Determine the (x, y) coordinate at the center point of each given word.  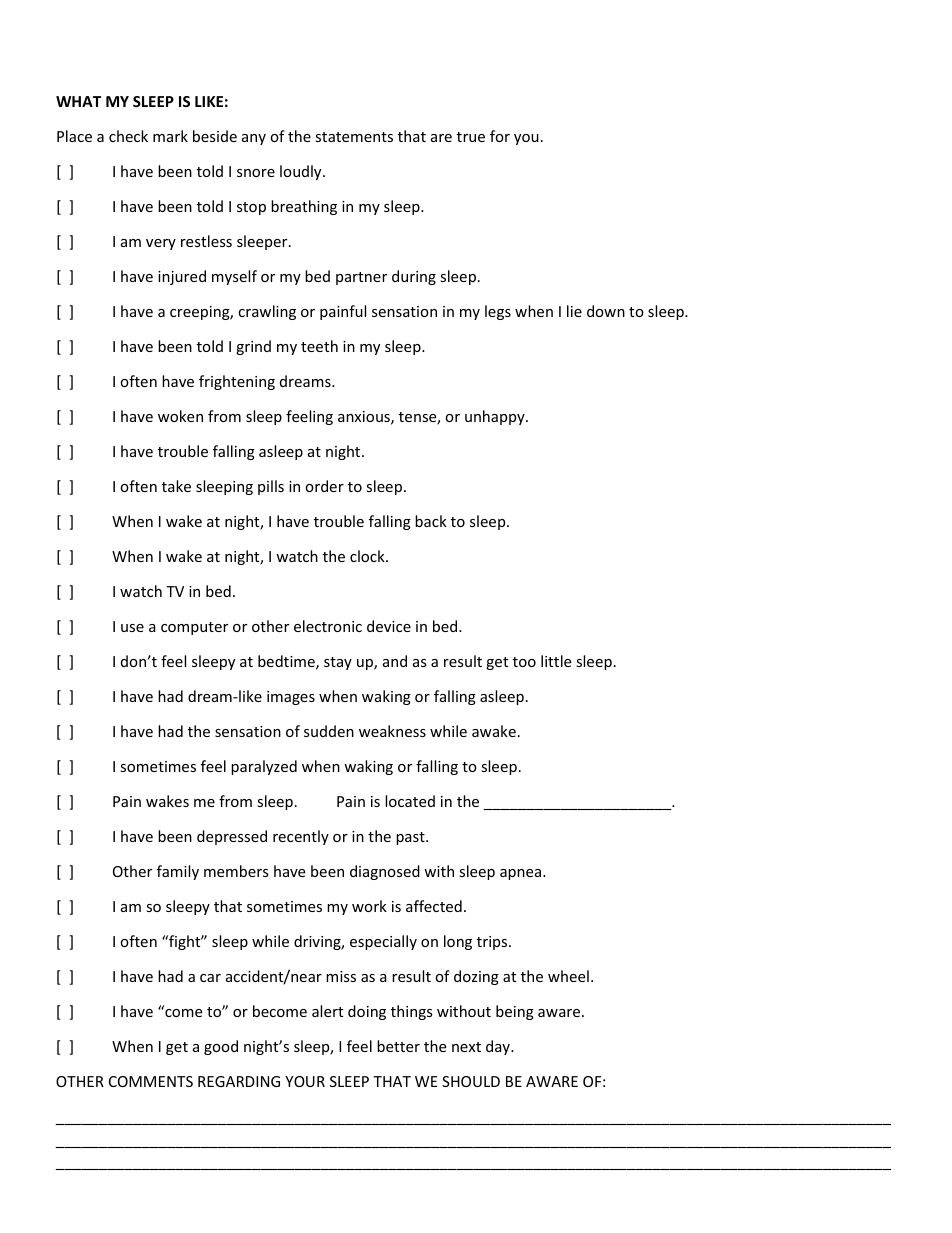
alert (327, 1011)
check (128, 136)
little (556, 661)
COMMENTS (151, 1081)
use (132, 628)
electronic (328, 626)
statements (354, 137)
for (500, 136)
